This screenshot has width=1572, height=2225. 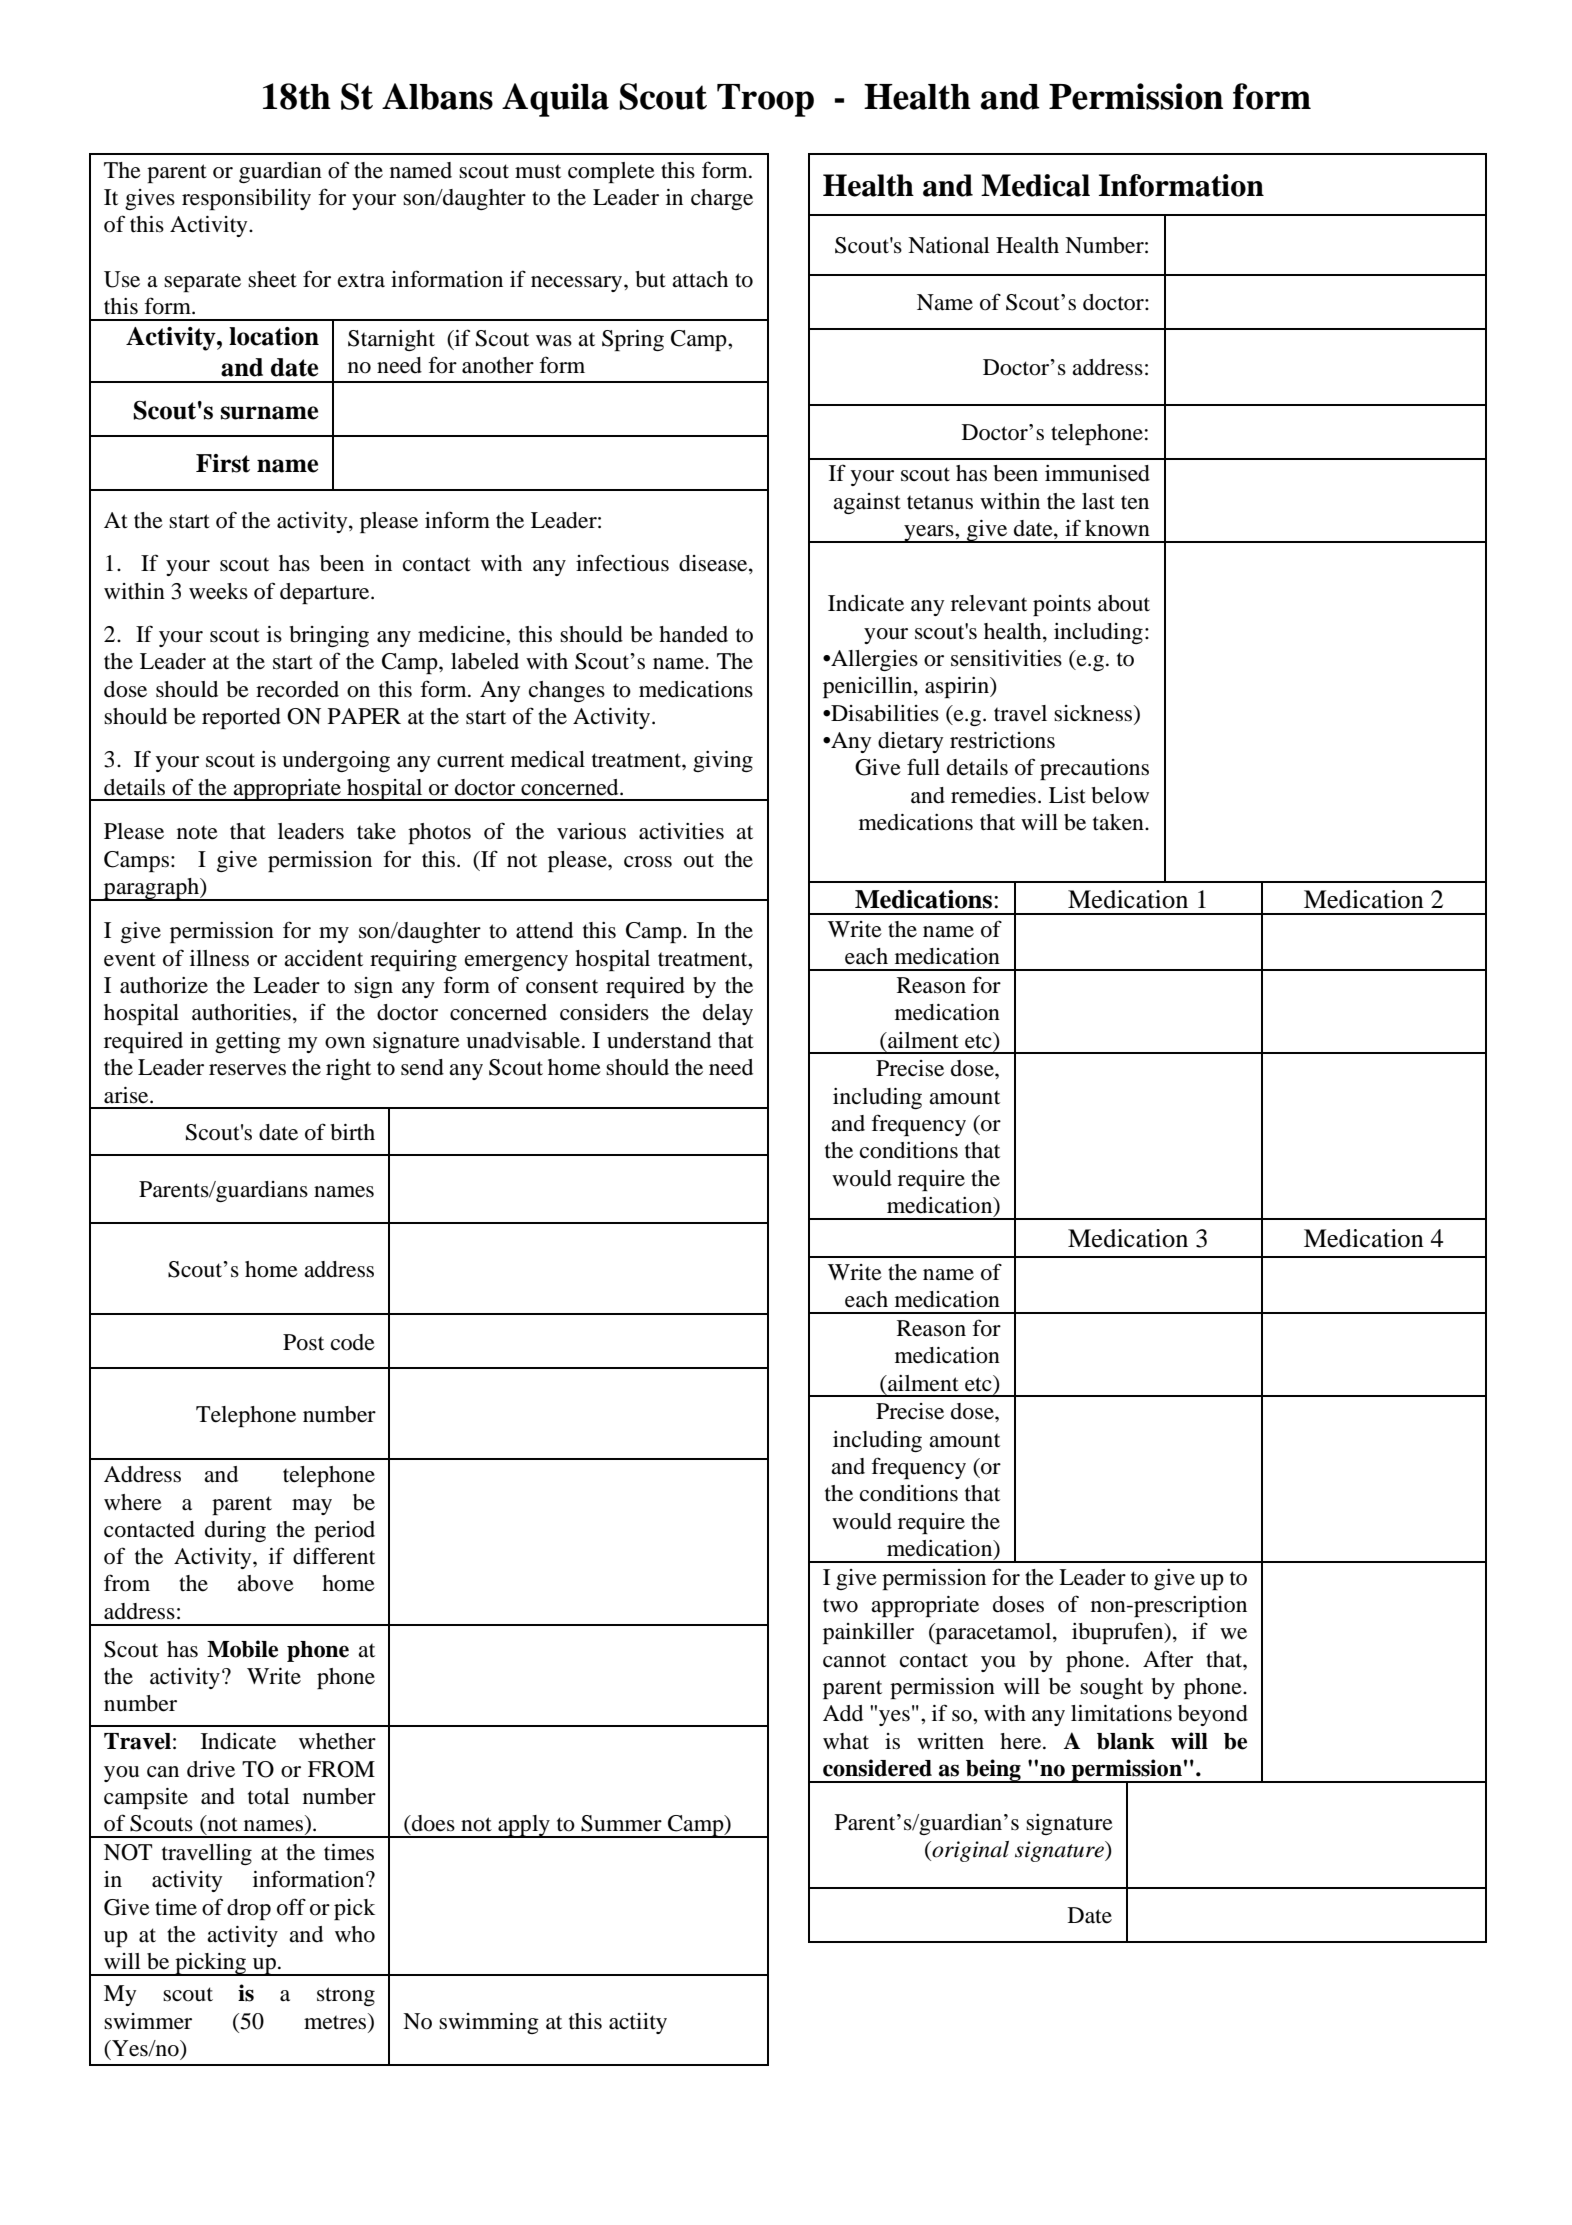 What do you see at coordinates (840, 1605) in the screenshot?
I see `two` at bounding box center [840, 1605].
